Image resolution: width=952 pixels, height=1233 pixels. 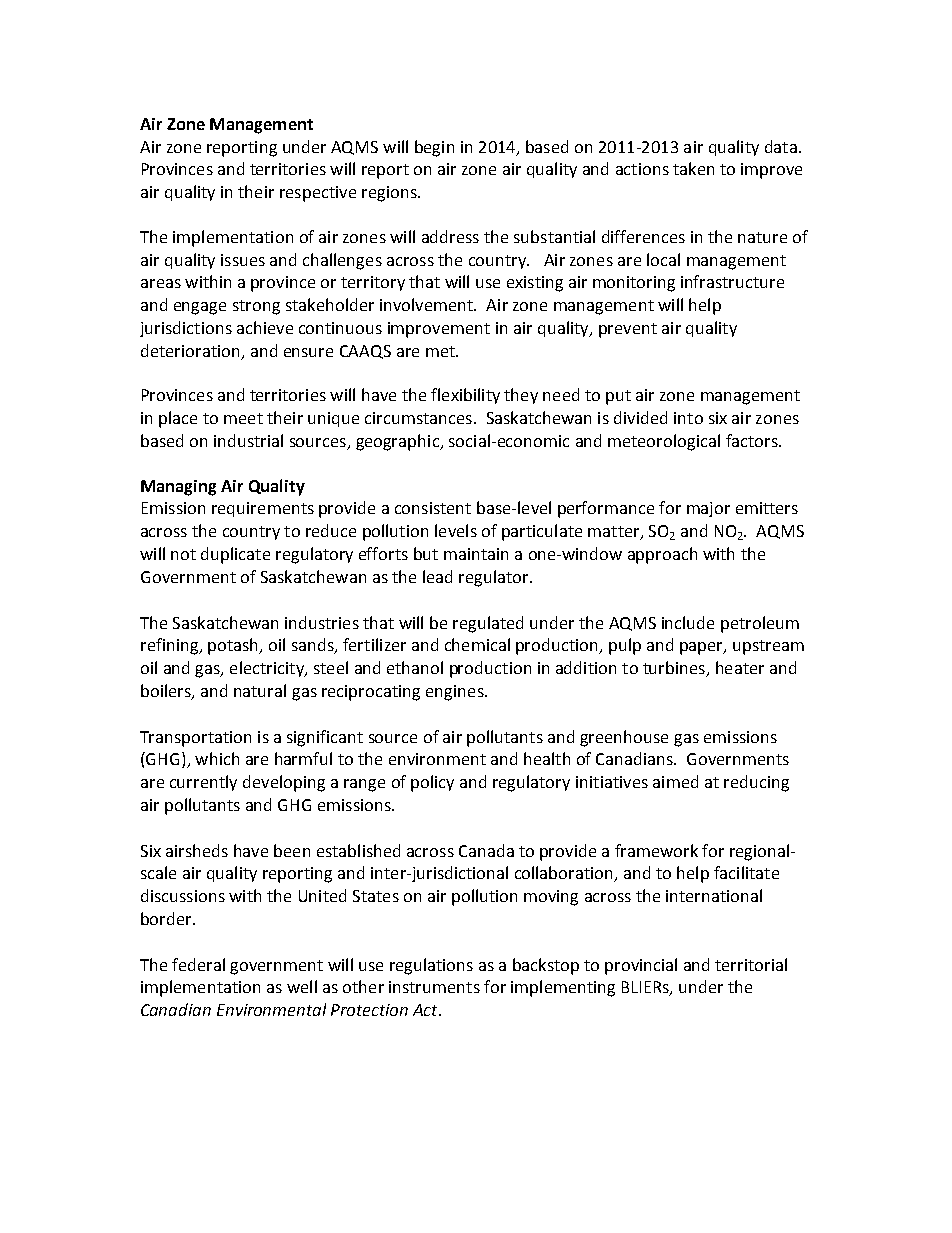 What do you see at coordinates (437, 576) in the document?
I see `lead` at bounding box center [437, 576].
